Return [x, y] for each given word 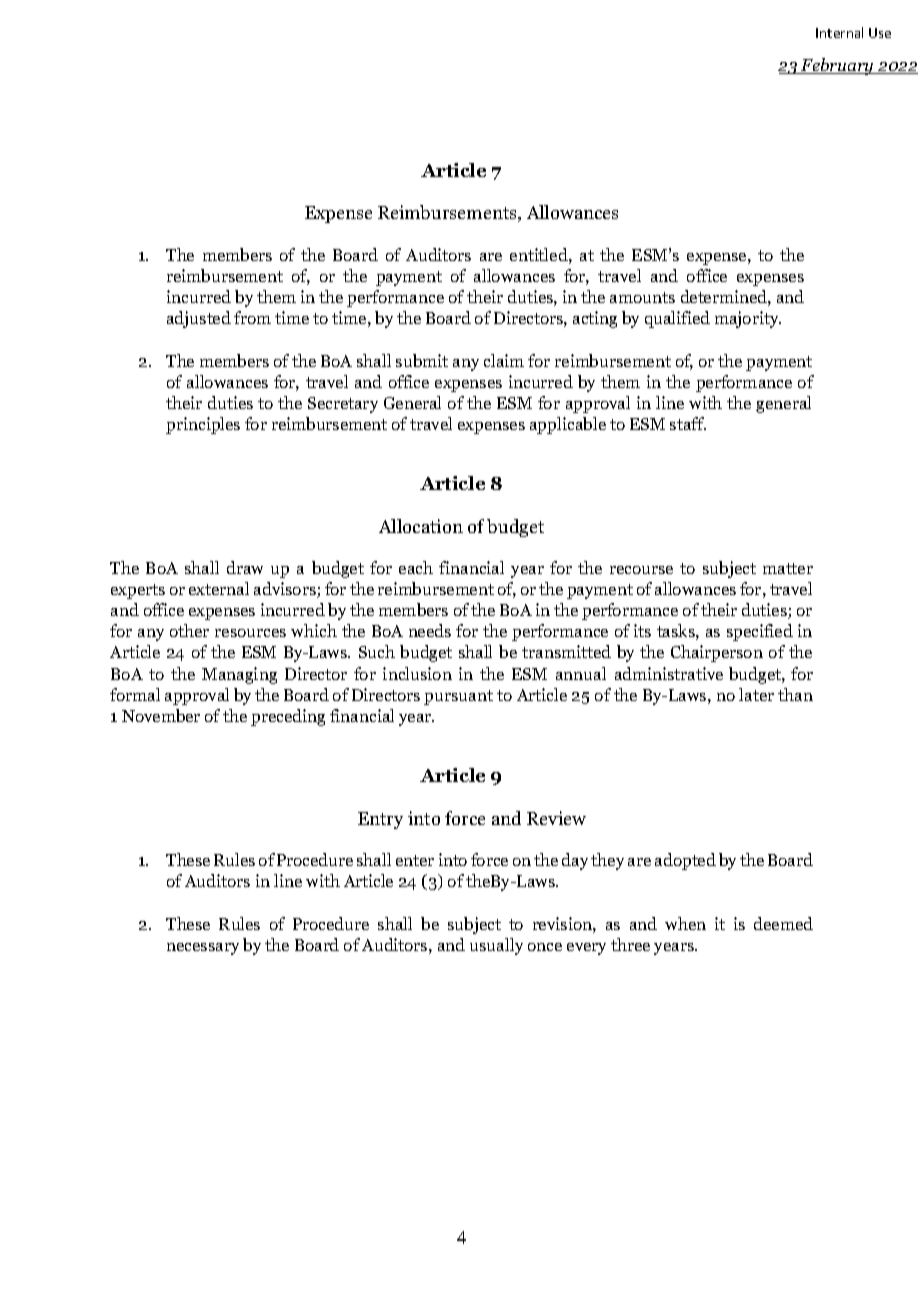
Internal [839, 32]
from [252, 317]
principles [203, 425]
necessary [203, 949]
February [838, 66]
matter [788, 568]
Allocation [421, 526]
